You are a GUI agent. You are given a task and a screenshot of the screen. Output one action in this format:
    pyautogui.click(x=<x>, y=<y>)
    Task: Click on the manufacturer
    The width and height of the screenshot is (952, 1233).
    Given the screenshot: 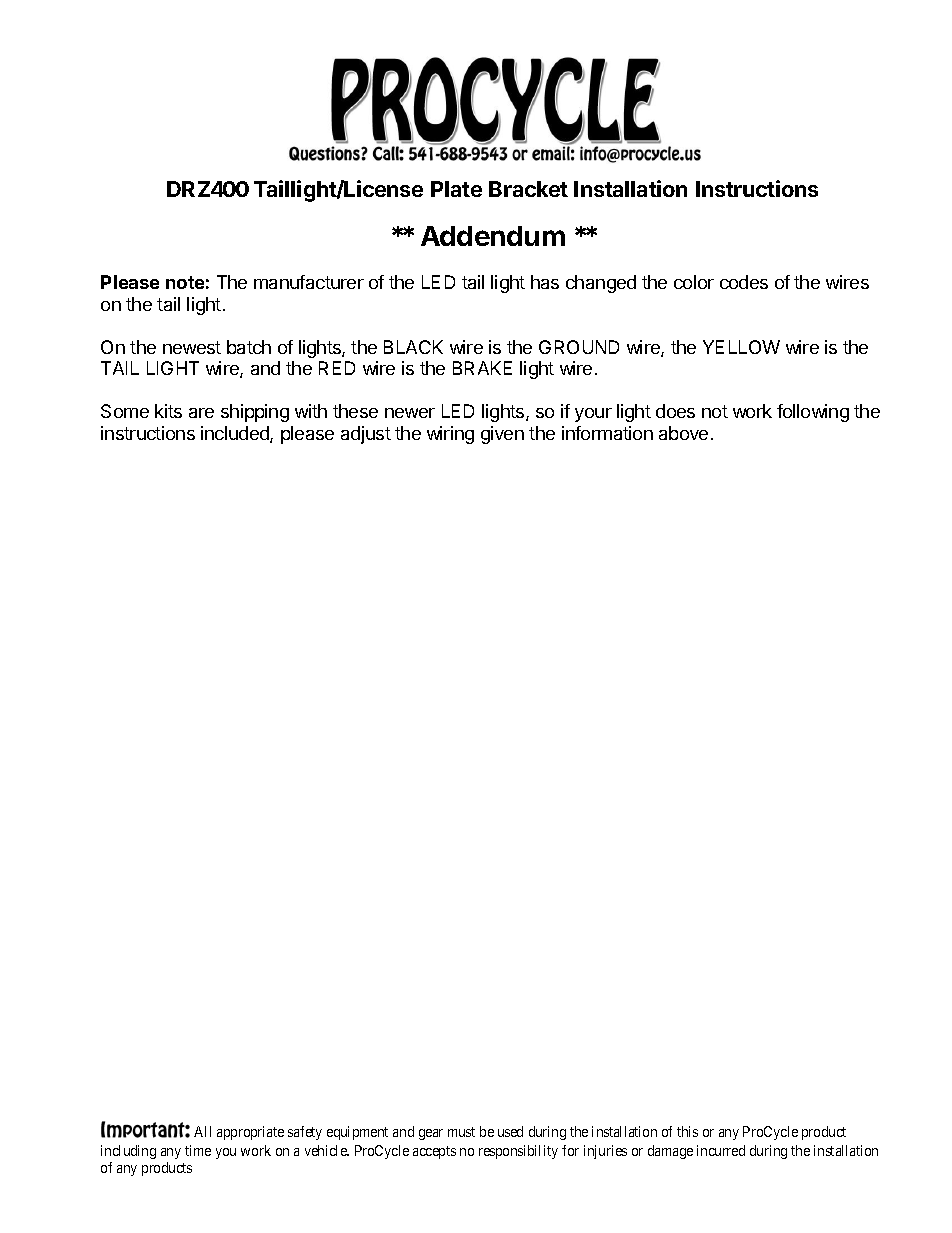 What is the action you would take?
    pyautogui.click(x=309, y=282)
